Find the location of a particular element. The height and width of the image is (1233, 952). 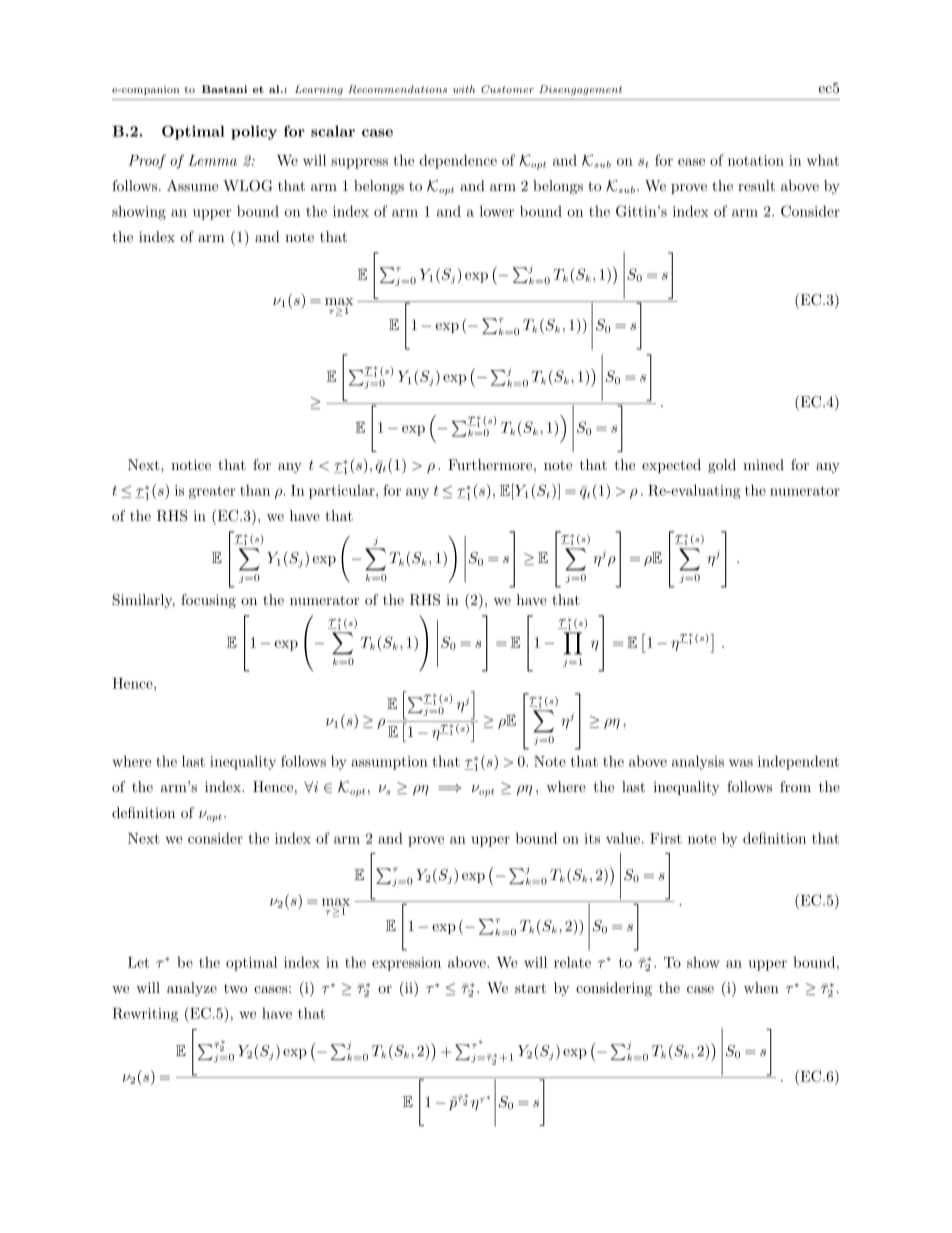

policy is located at coordinates (254, 132).
